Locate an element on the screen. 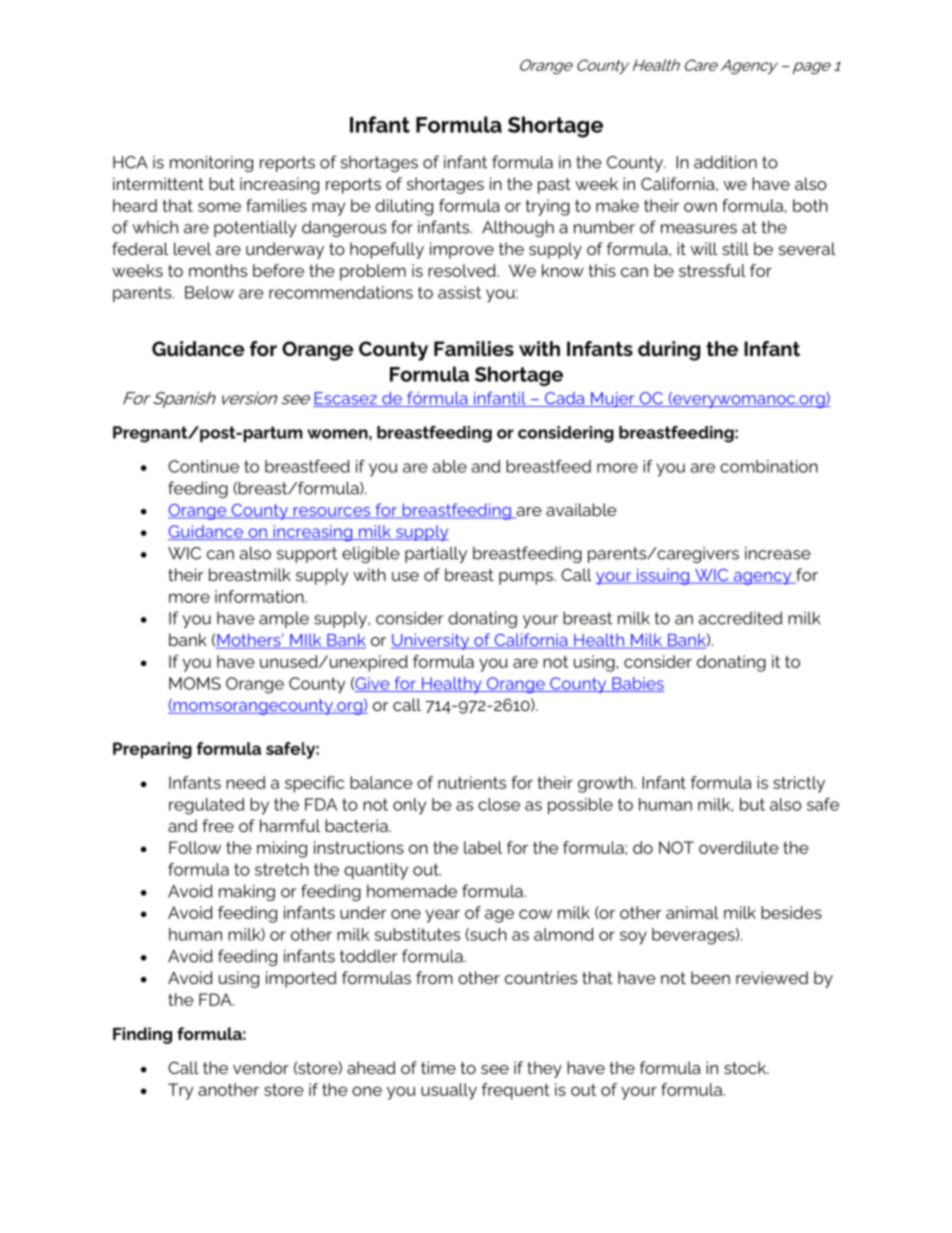 Image resolution: width=952 pixels, height=1233 pixels. some is located at coordinates (219, 207).
